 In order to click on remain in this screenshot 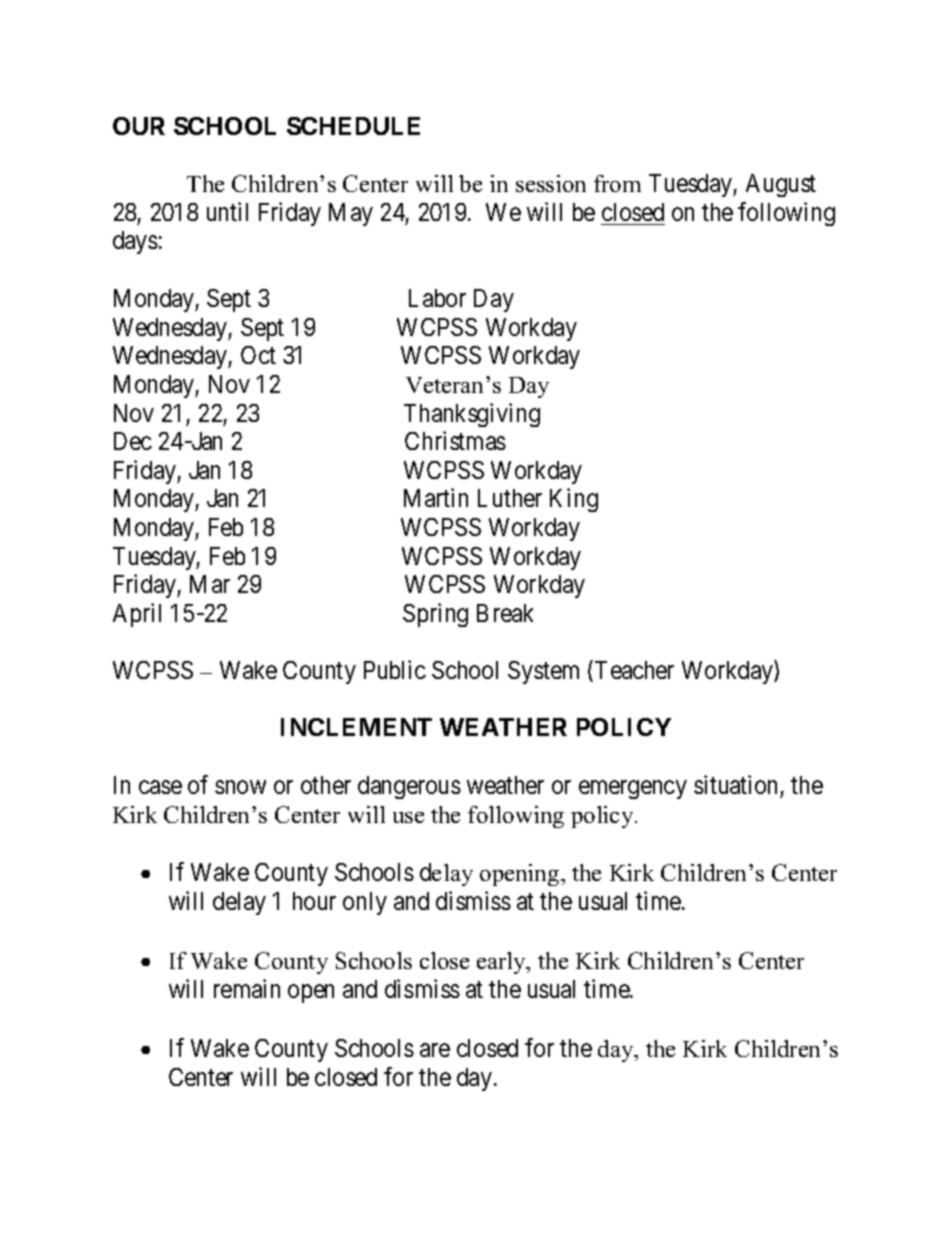, I will do `click(247, 988)`.
